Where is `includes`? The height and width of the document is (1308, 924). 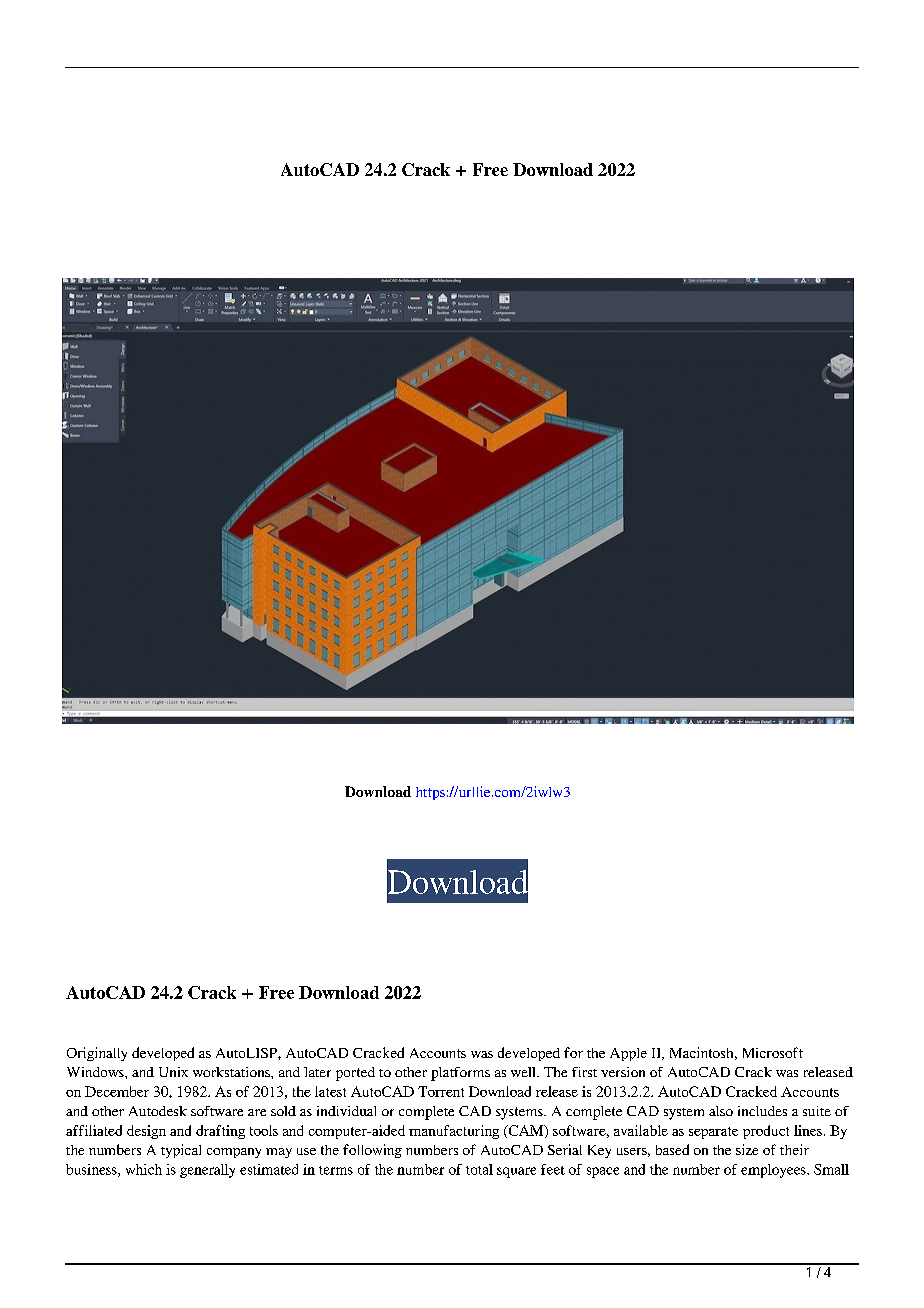
includes is located at coordinates (762, 1111).
